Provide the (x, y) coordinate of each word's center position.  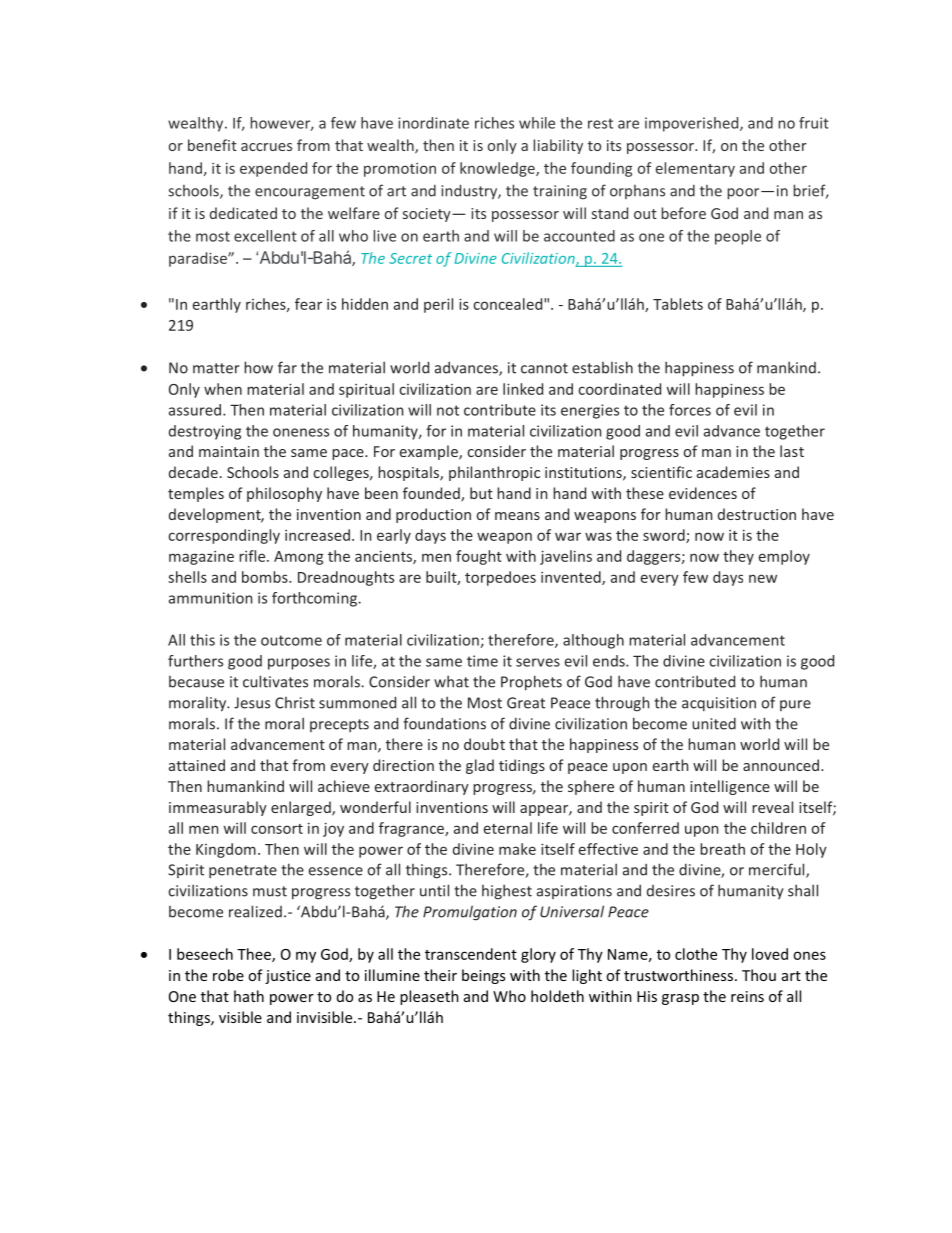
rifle (253, 556)
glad (480, 766)
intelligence (730, 787)
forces (690, 410)
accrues (266, 147)
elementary (695, 169)
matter (216, 368)
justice (288, 977)
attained (197, 765)
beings (483, 976)
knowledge (498, 169)
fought (479, 557)
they (738, 557)
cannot (544, 368)
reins (747, 996)
